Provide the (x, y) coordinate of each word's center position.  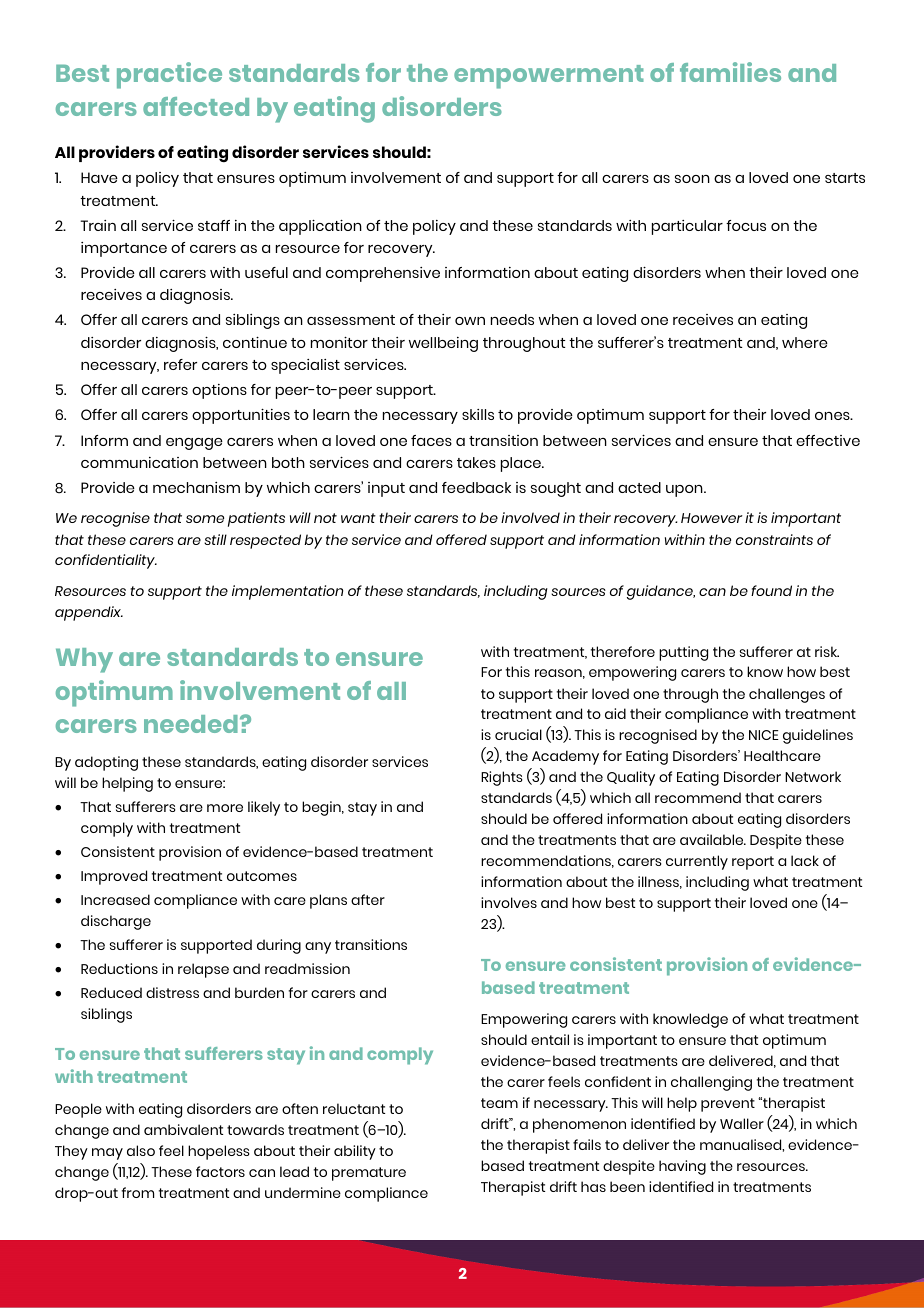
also (141, 1150)
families (730, 72)
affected (196, 106)
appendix (89, 613)
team (499, 1103)
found (771, 590)
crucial (518, 734)
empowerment (549, 77)
